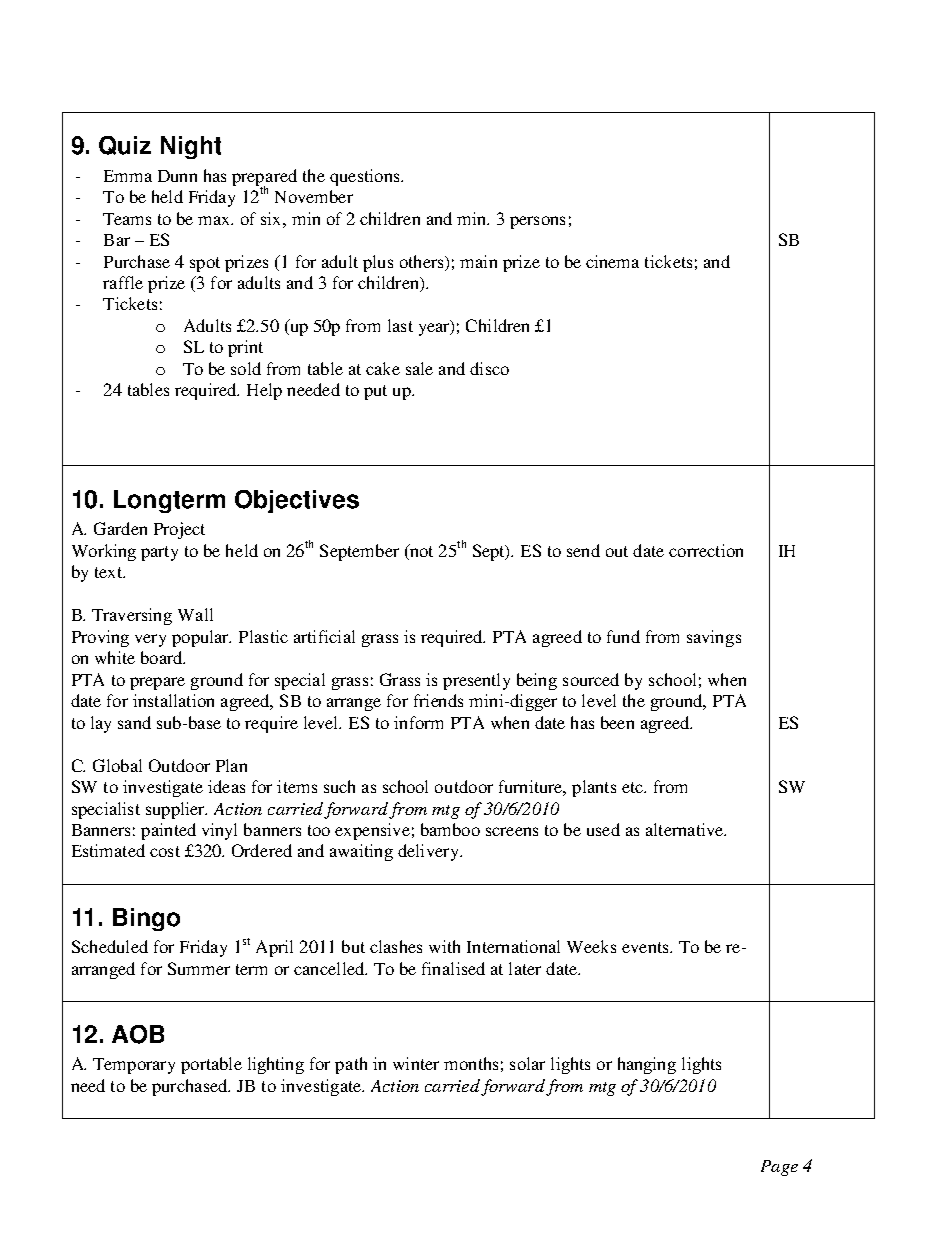  I want to click on presently, so click(476, 681).
